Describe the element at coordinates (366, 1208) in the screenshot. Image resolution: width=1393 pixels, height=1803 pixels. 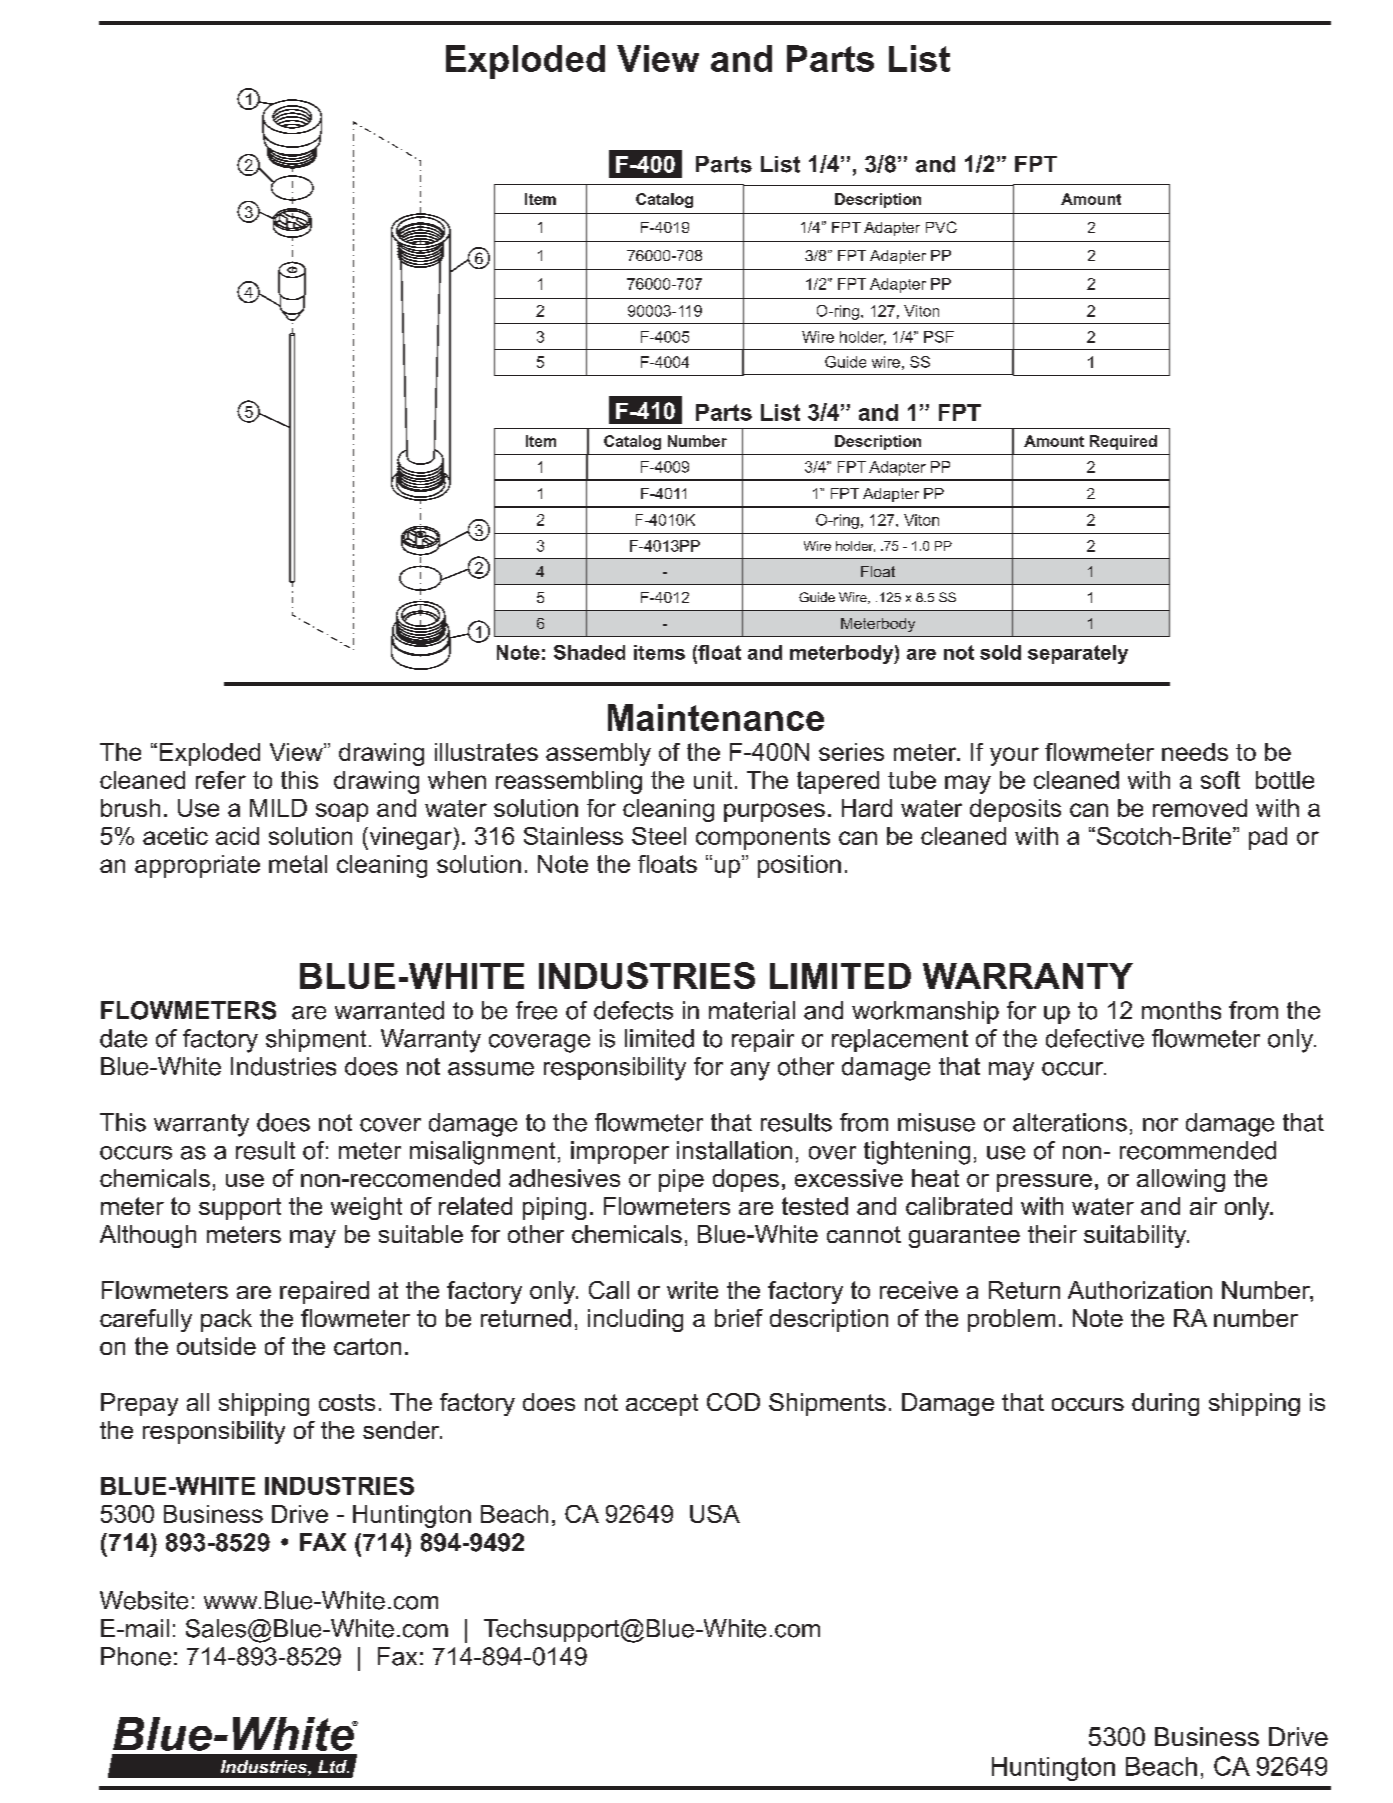
I see `weight` at that location.
